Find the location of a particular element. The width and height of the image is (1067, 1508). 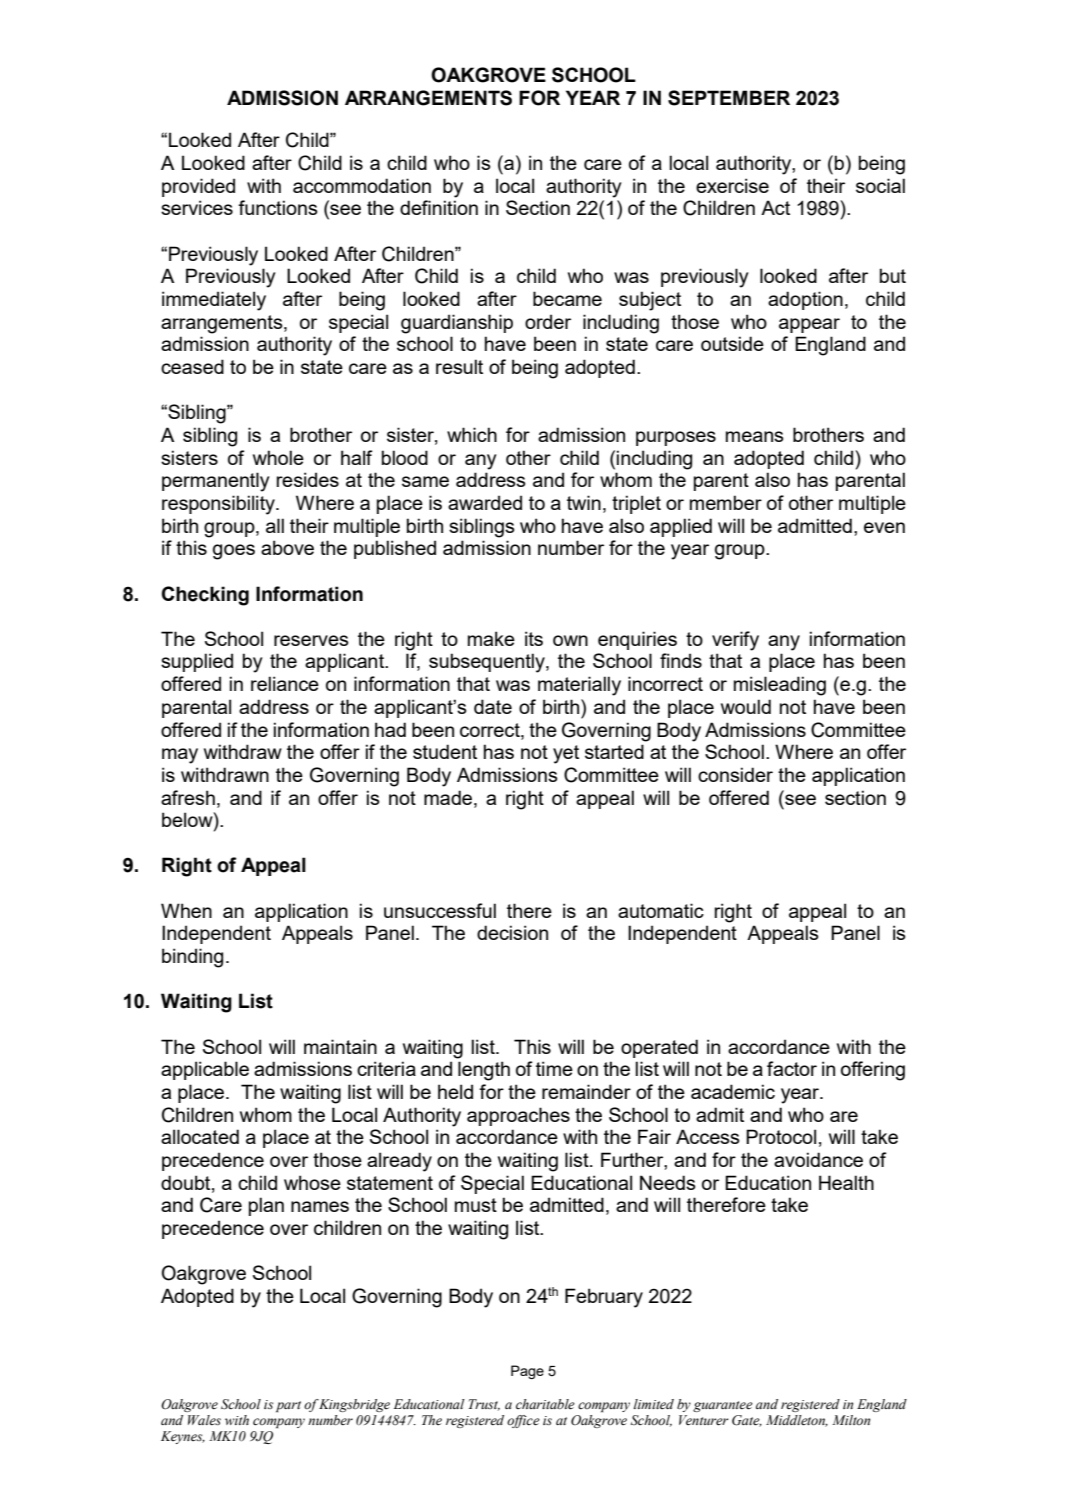

part is located at coordinates (288, 1406).
